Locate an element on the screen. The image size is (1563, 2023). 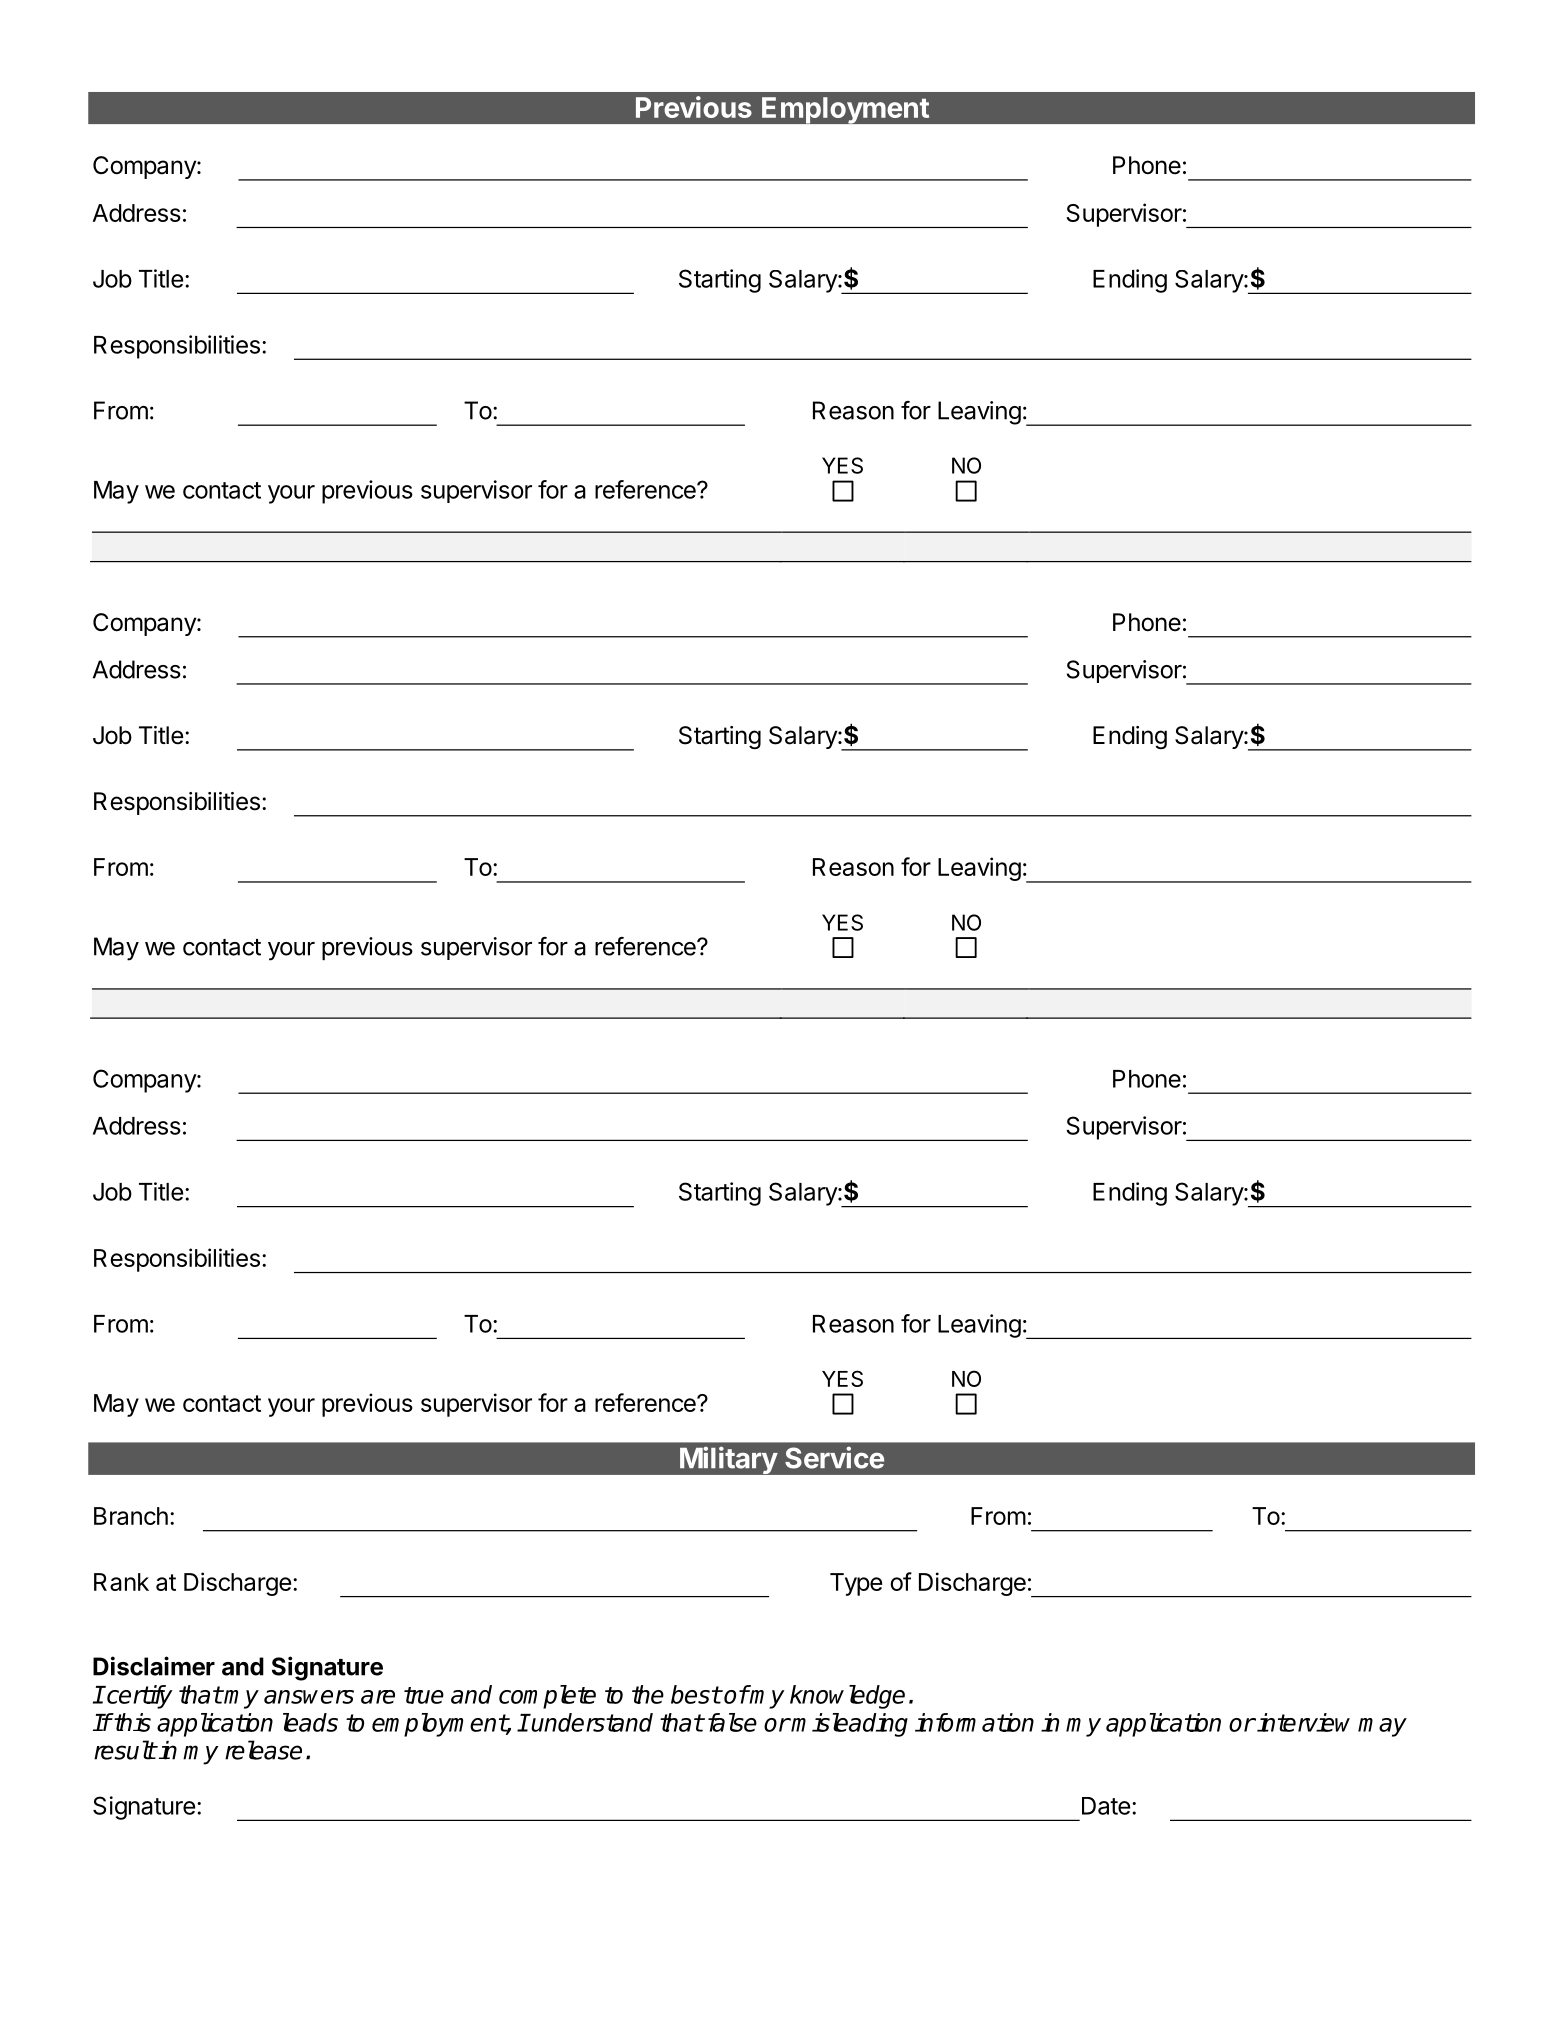
Disclaimer is located at coordinates (154, 1666).
